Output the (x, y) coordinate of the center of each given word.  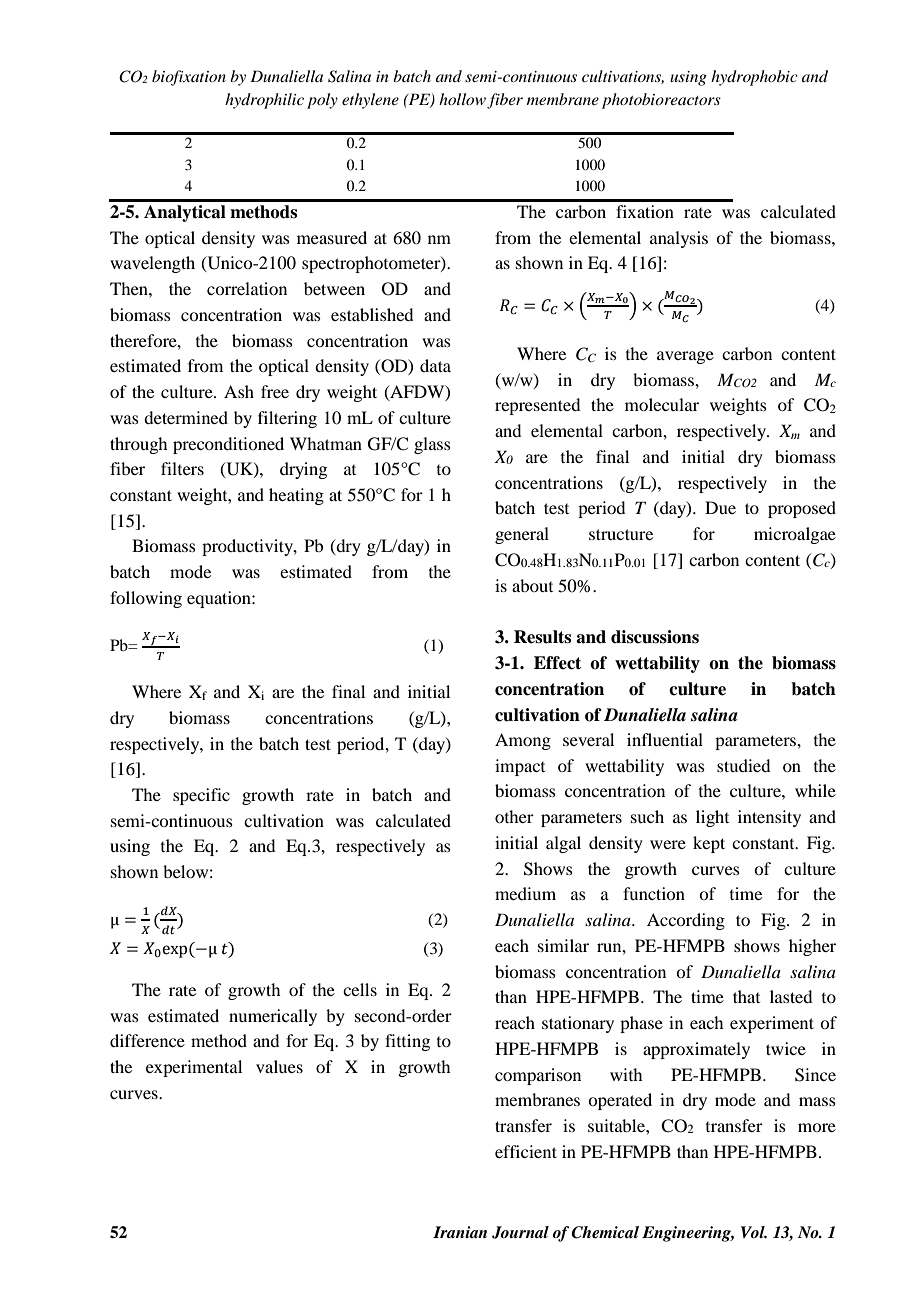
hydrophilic (264, 101)
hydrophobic (754, 78)
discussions (655, 637)
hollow (462, 99)
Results (542, 637)
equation (220, 599)
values (279, 1066)
